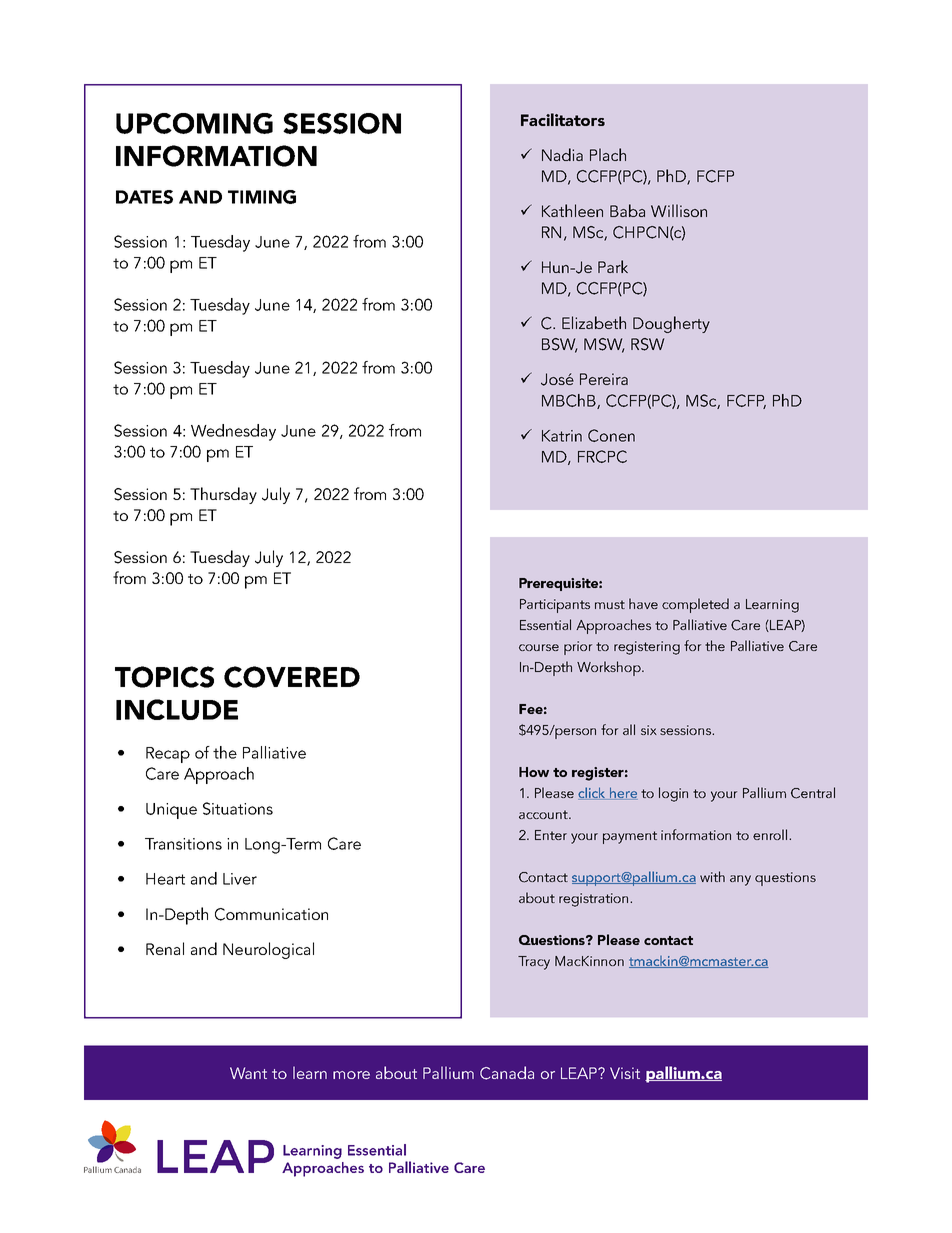  Describe the element at coordinates (671, 324) in the document. I see `Dougherty` at that location.
